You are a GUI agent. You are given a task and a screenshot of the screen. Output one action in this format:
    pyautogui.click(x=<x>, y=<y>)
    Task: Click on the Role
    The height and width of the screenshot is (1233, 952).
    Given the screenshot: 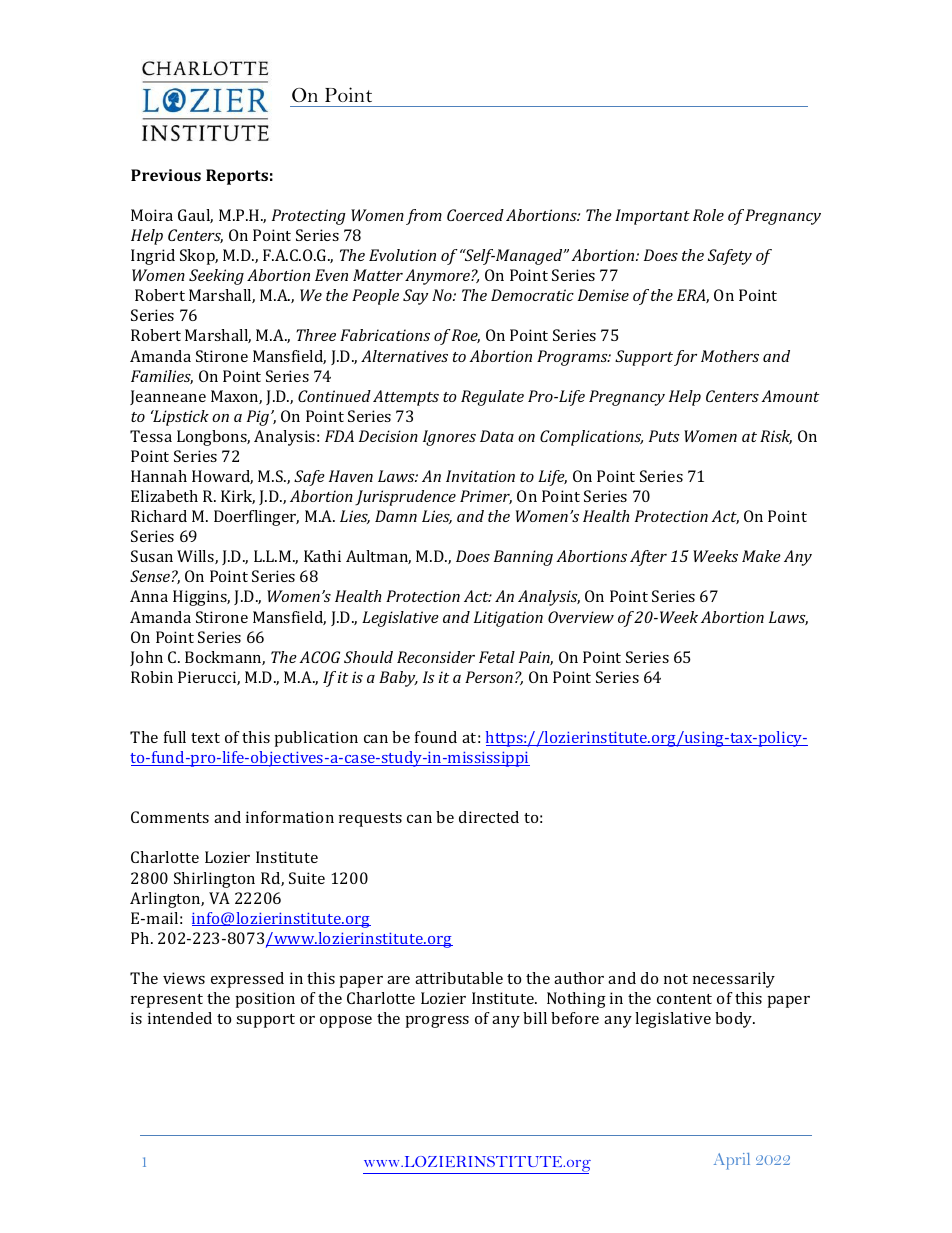 What is the action you would take?
    pyautogui.click(x=708, y=215)
